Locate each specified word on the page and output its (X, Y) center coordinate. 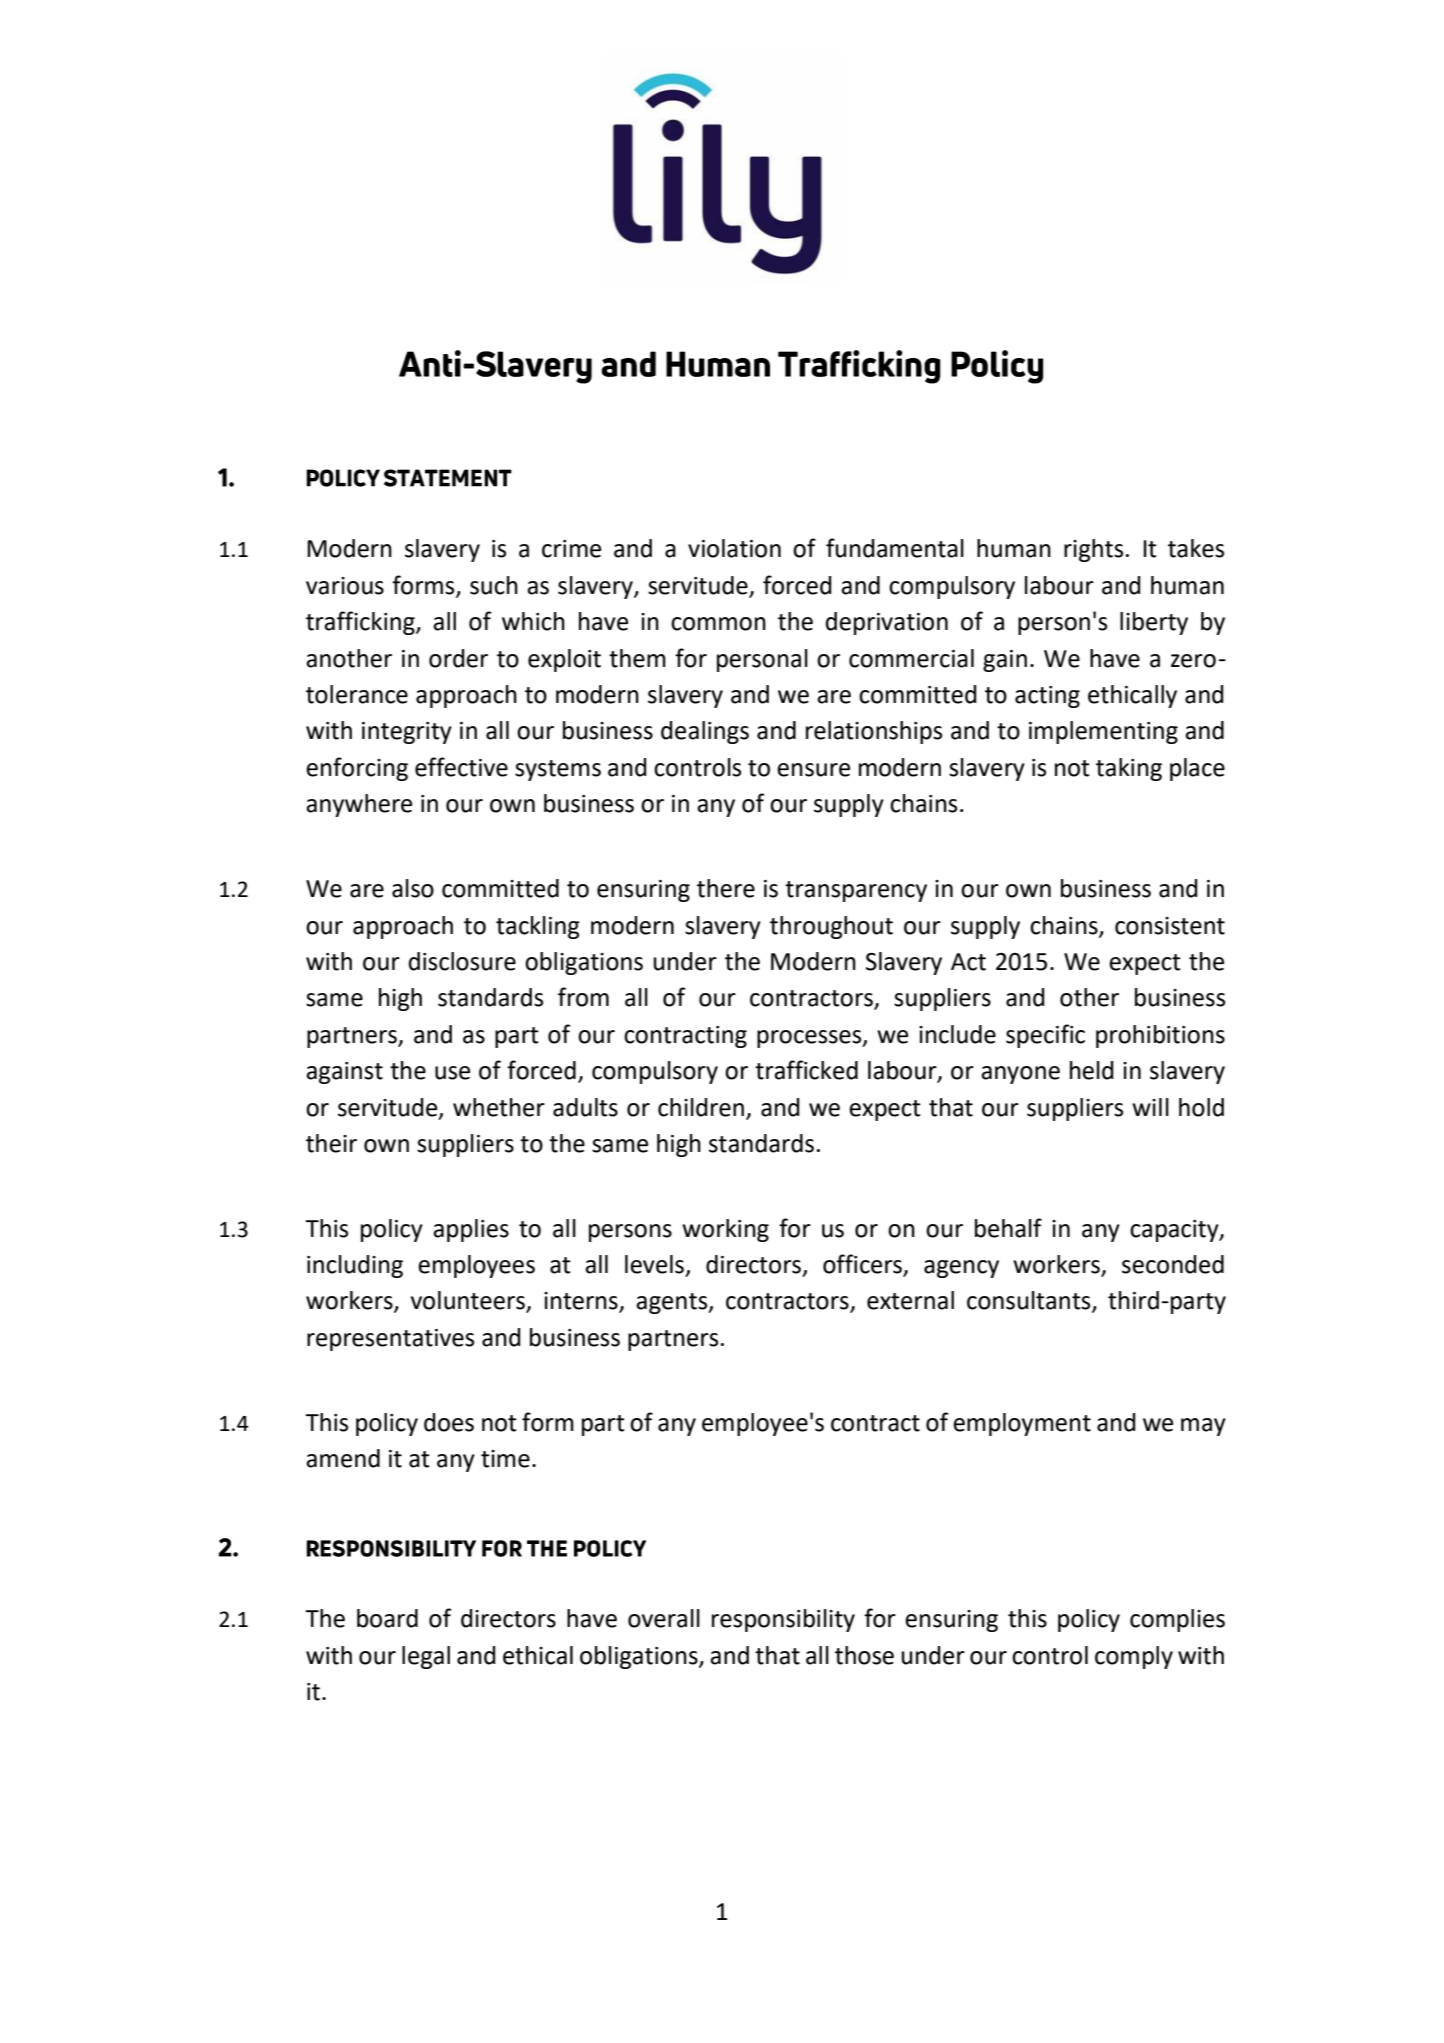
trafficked (806, 1070)
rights (1093, 550)
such (494, 585)
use (452, 1073)
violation (734, 548)
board (387, 1618)
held (1092, 1070)
